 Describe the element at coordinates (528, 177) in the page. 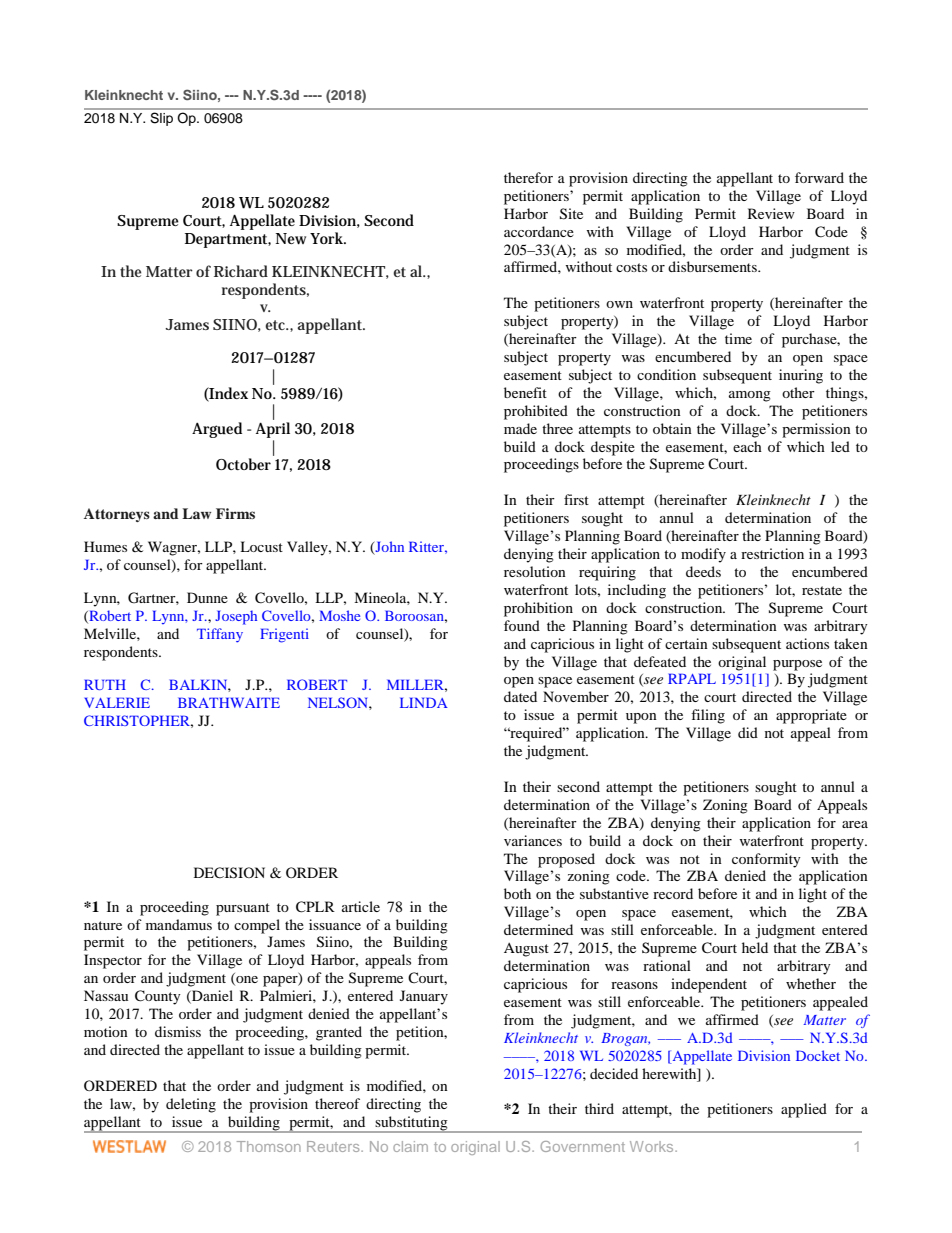

I see `therefor` at that location.
